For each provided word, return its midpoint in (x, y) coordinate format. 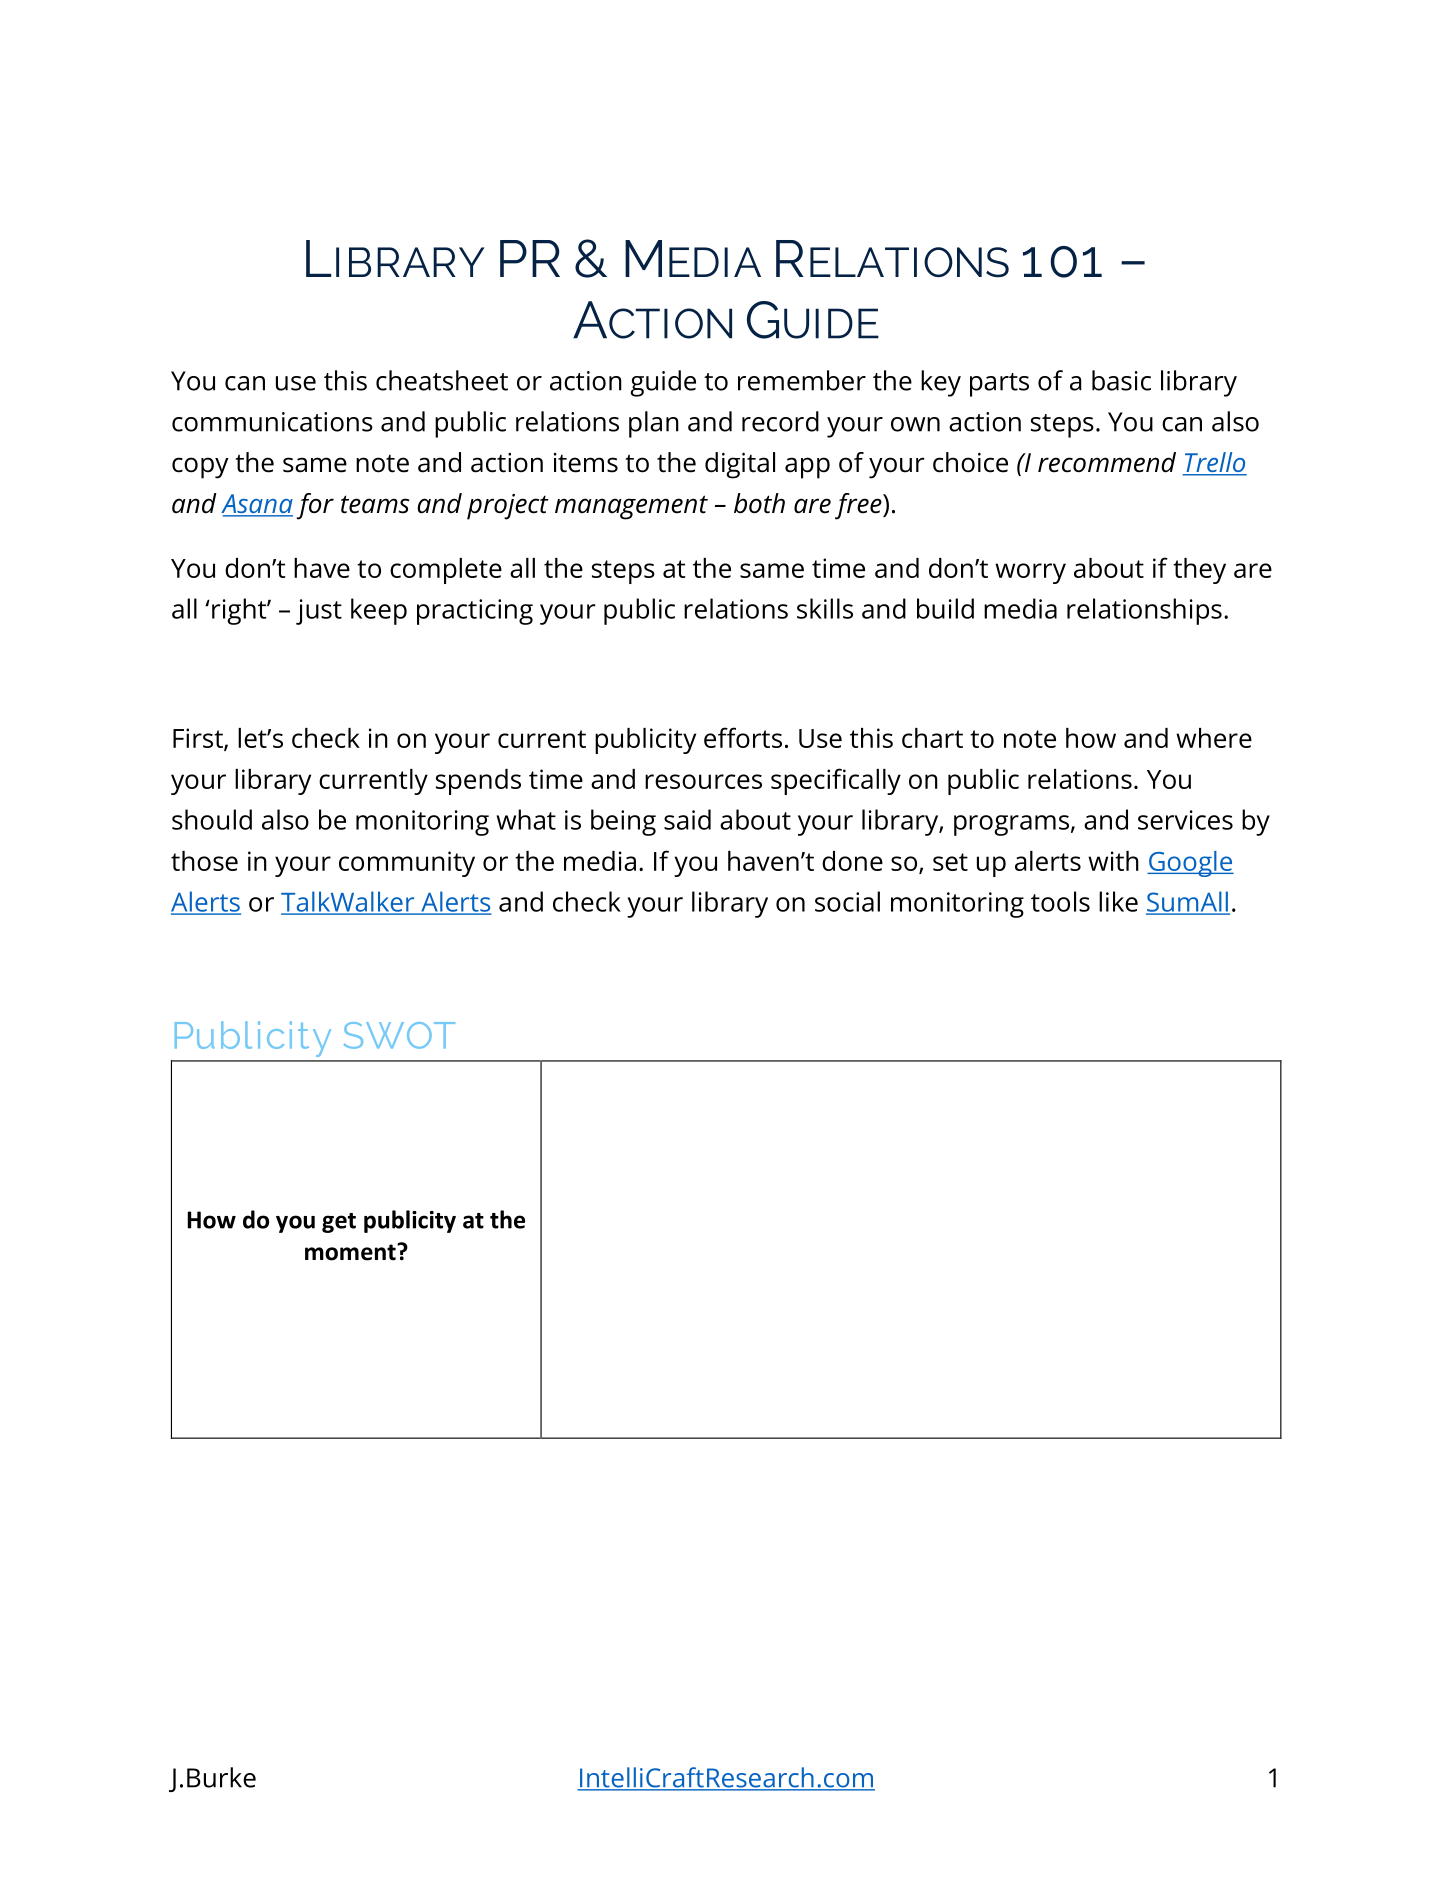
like (1118, 901)
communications (272, 422)
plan (654, 424)
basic (1121, 380)
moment (351, 1252)
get (339, 1223)
